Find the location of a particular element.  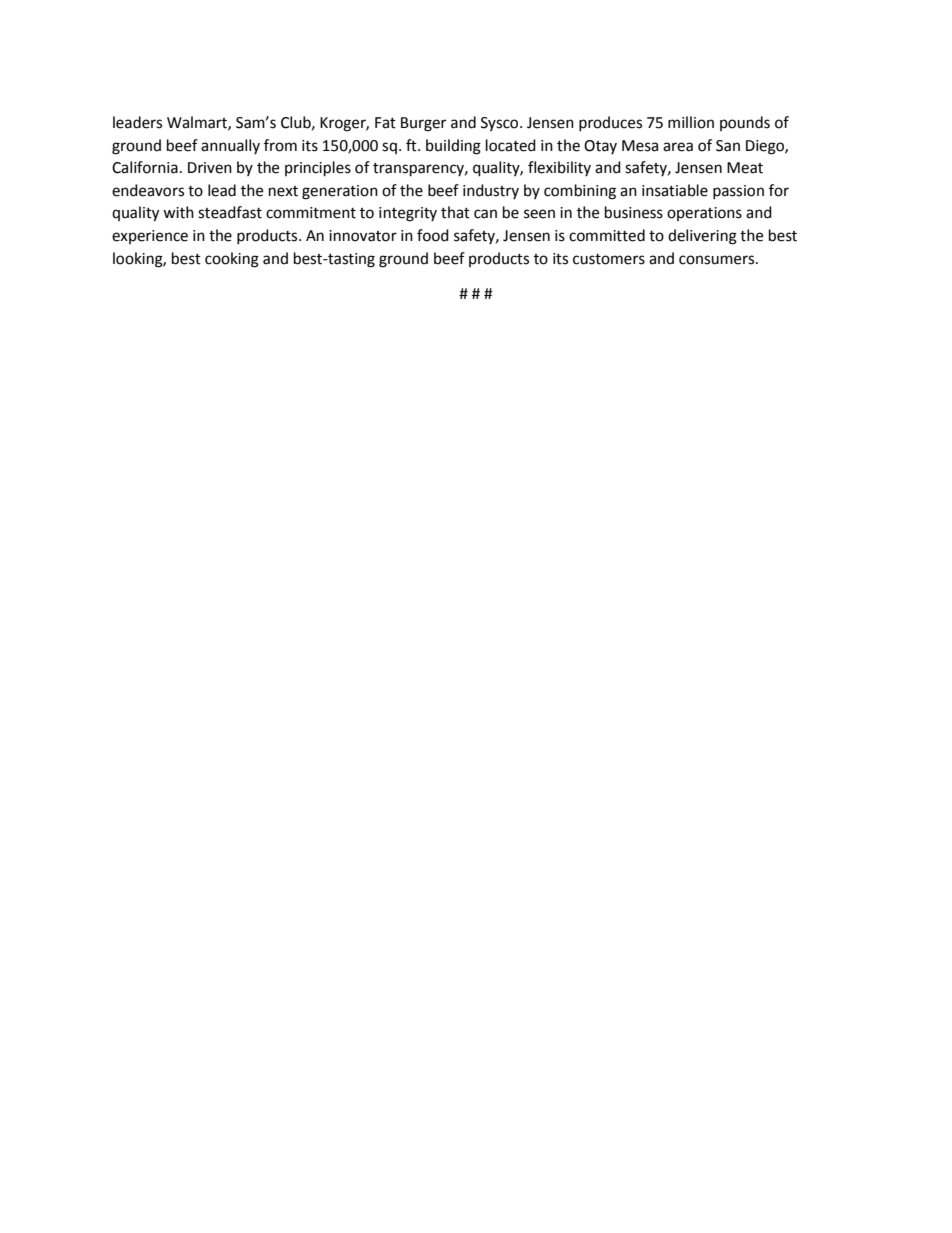

million is located at coordinates (691, 122).
